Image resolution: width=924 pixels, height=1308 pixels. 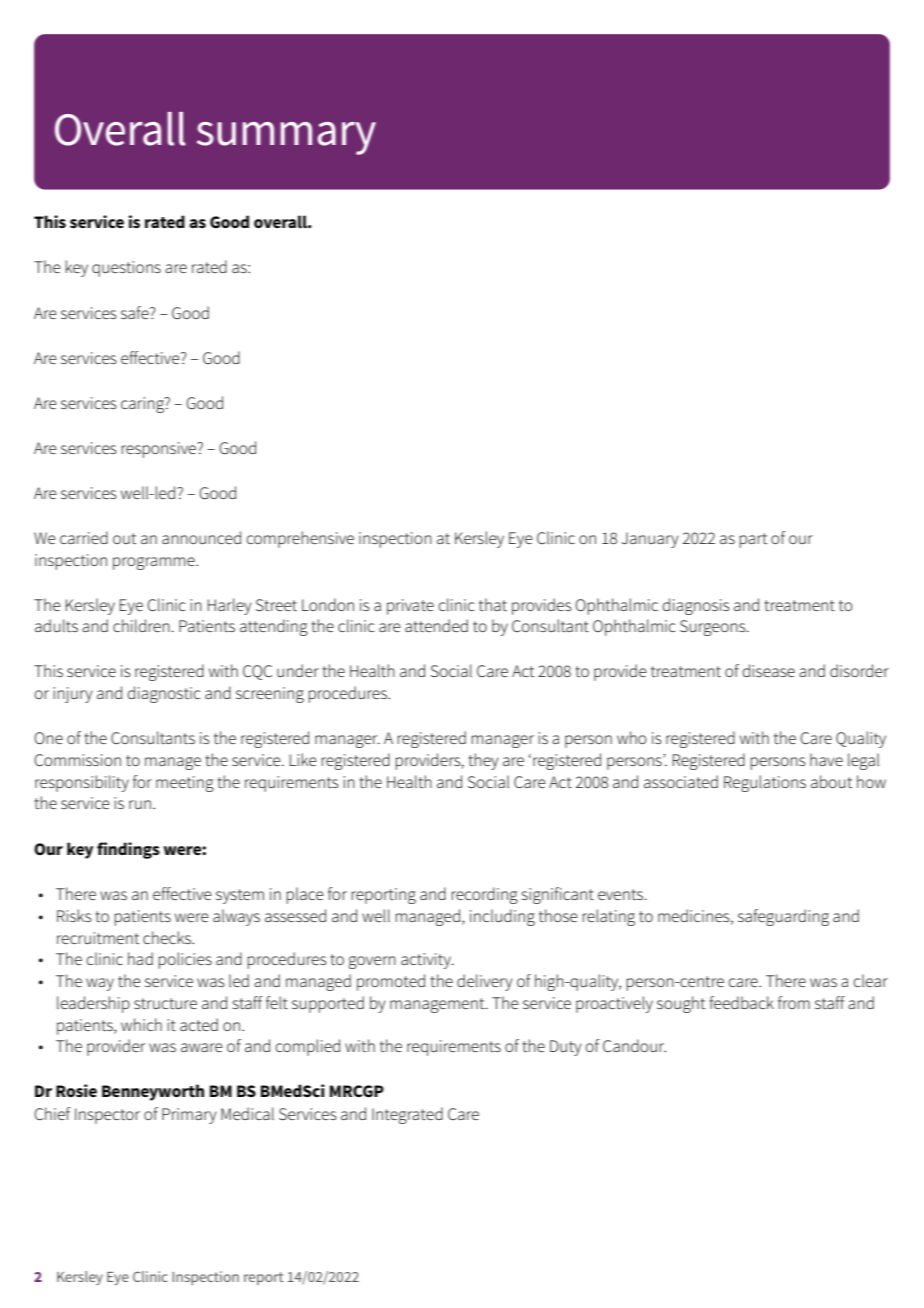 I want to click on Inspector, so click(x=107, y=1116).
